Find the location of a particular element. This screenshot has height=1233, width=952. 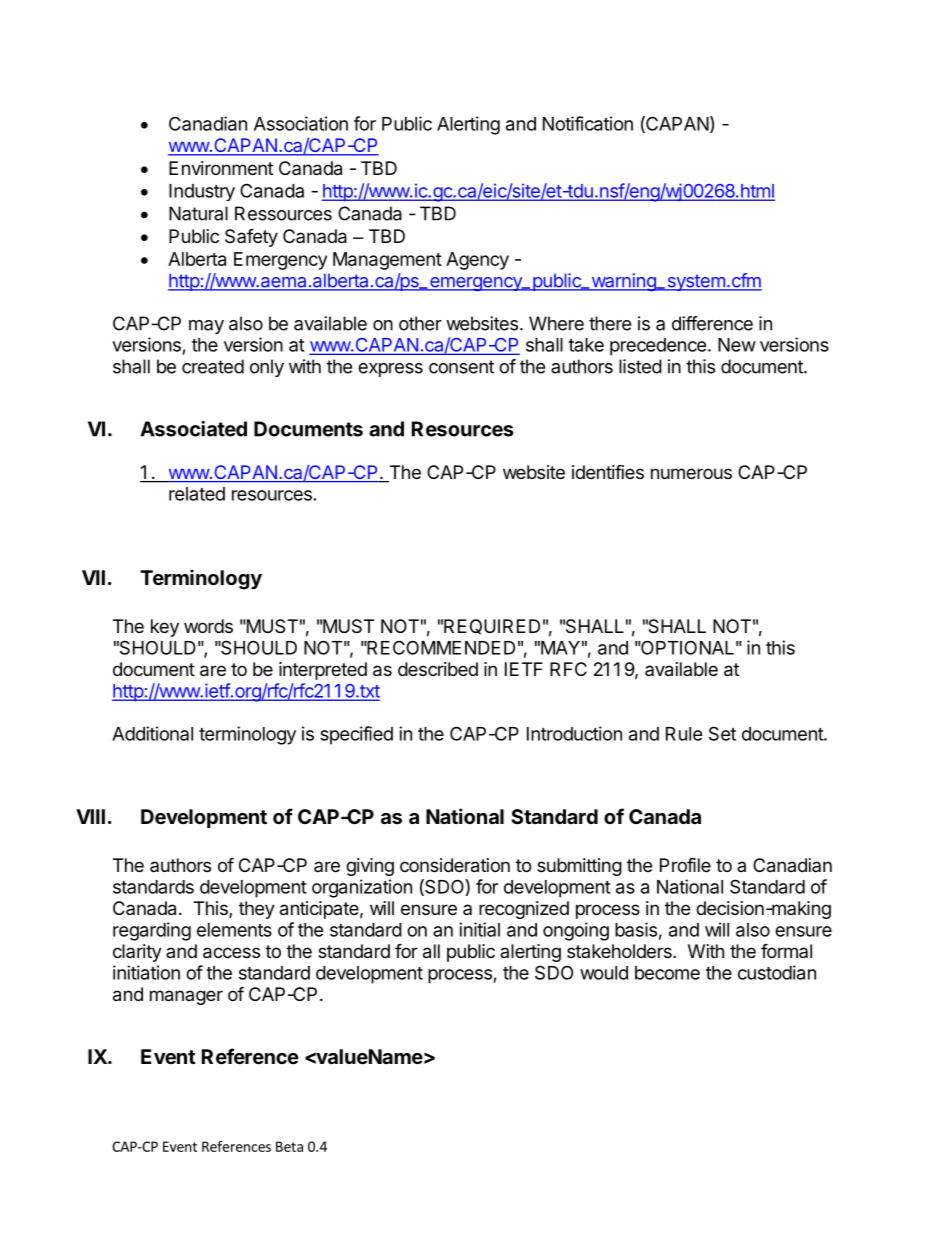

Notification is located at coordinates (588, 123).
